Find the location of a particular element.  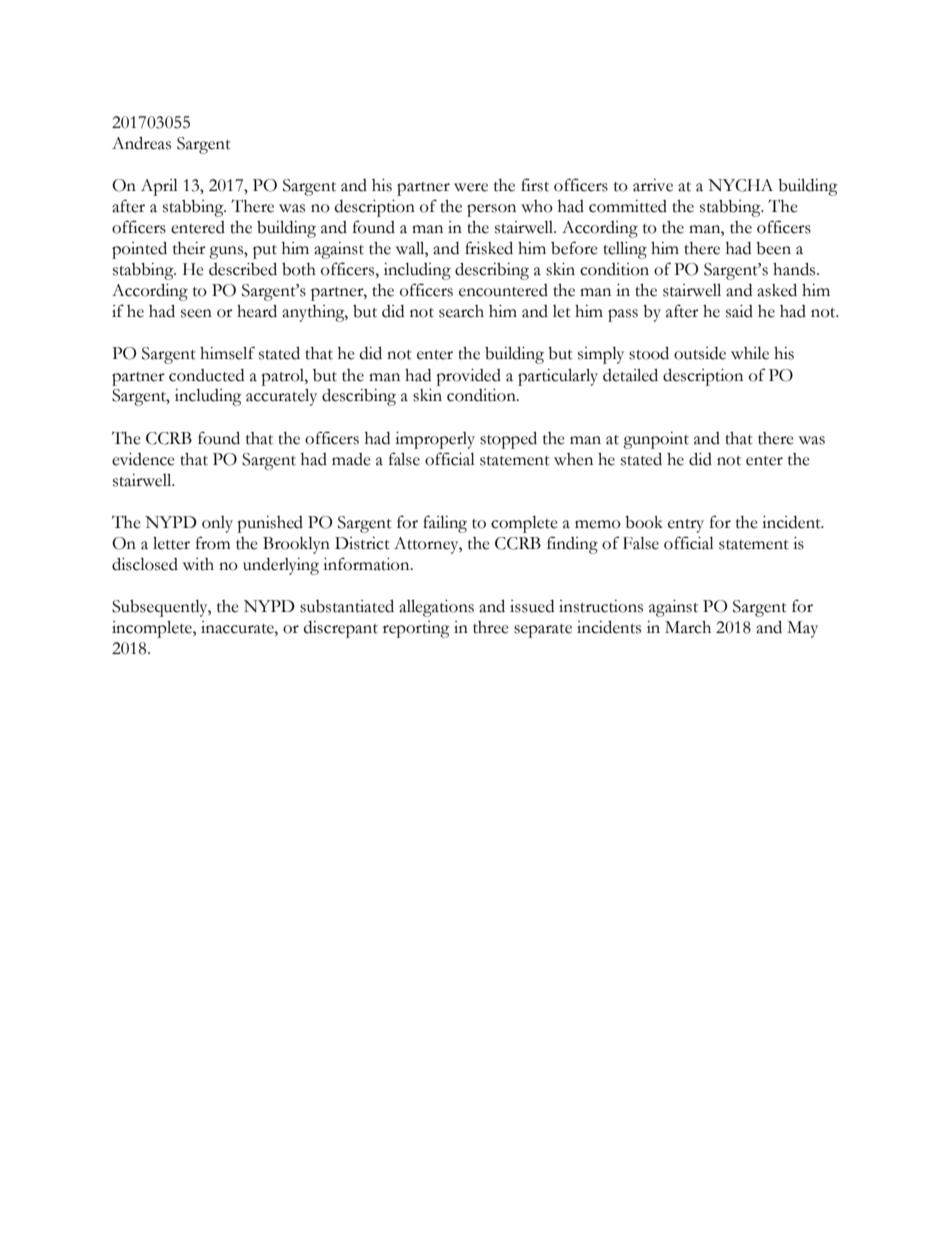

seen is located at coordinates (196, 313).
